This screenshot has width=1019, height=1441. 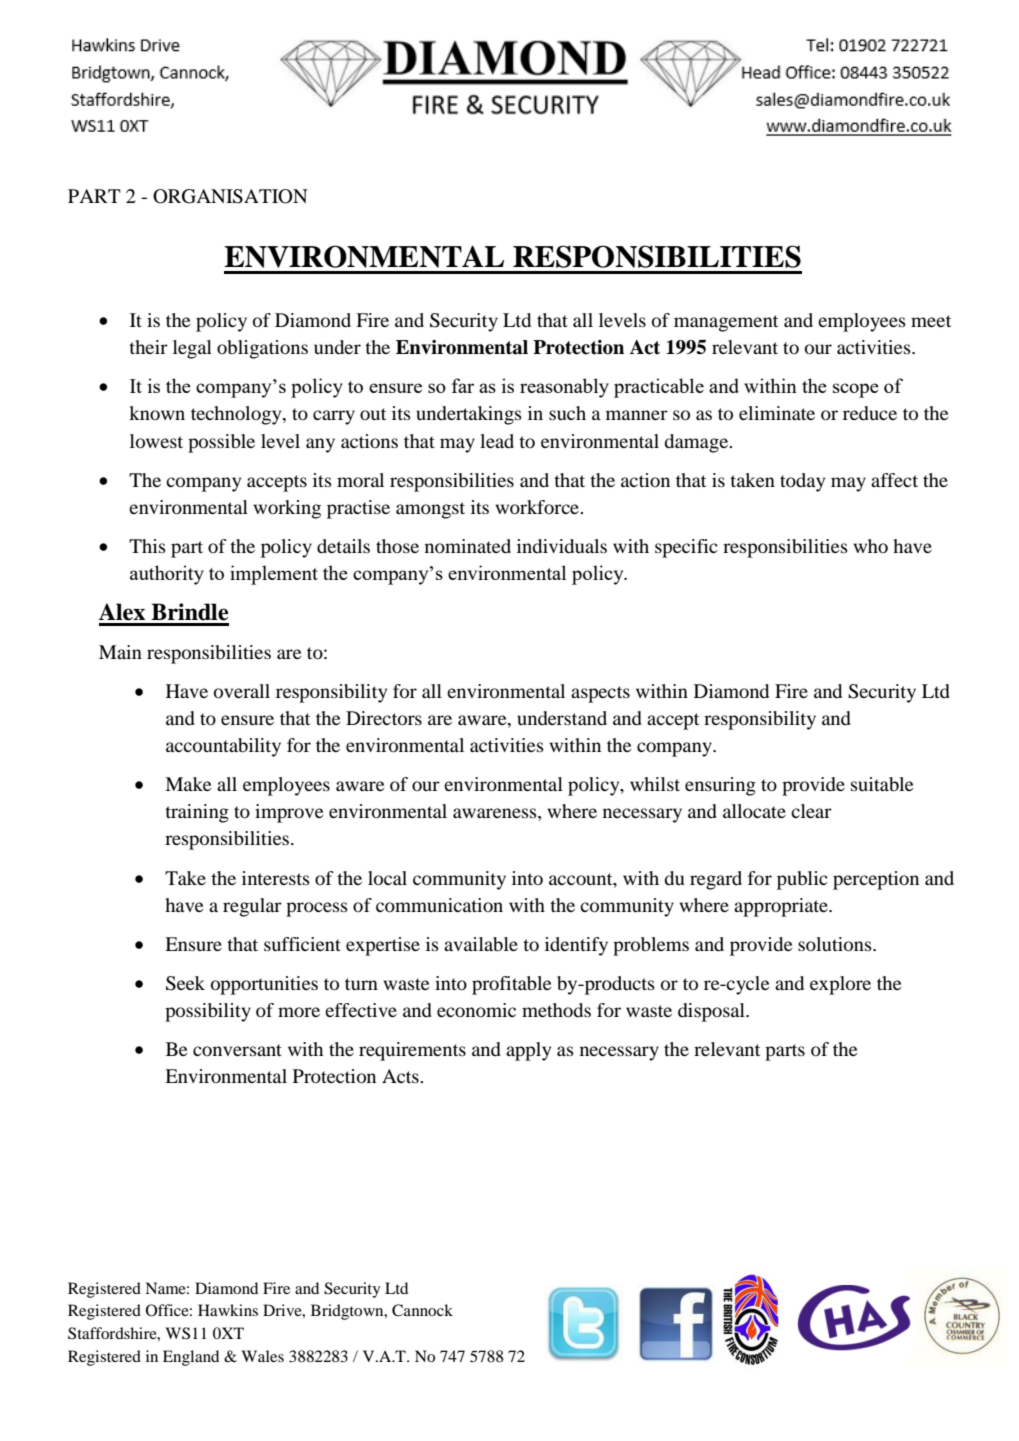 I want to click on Wales, so click(x=263, y=1356).
